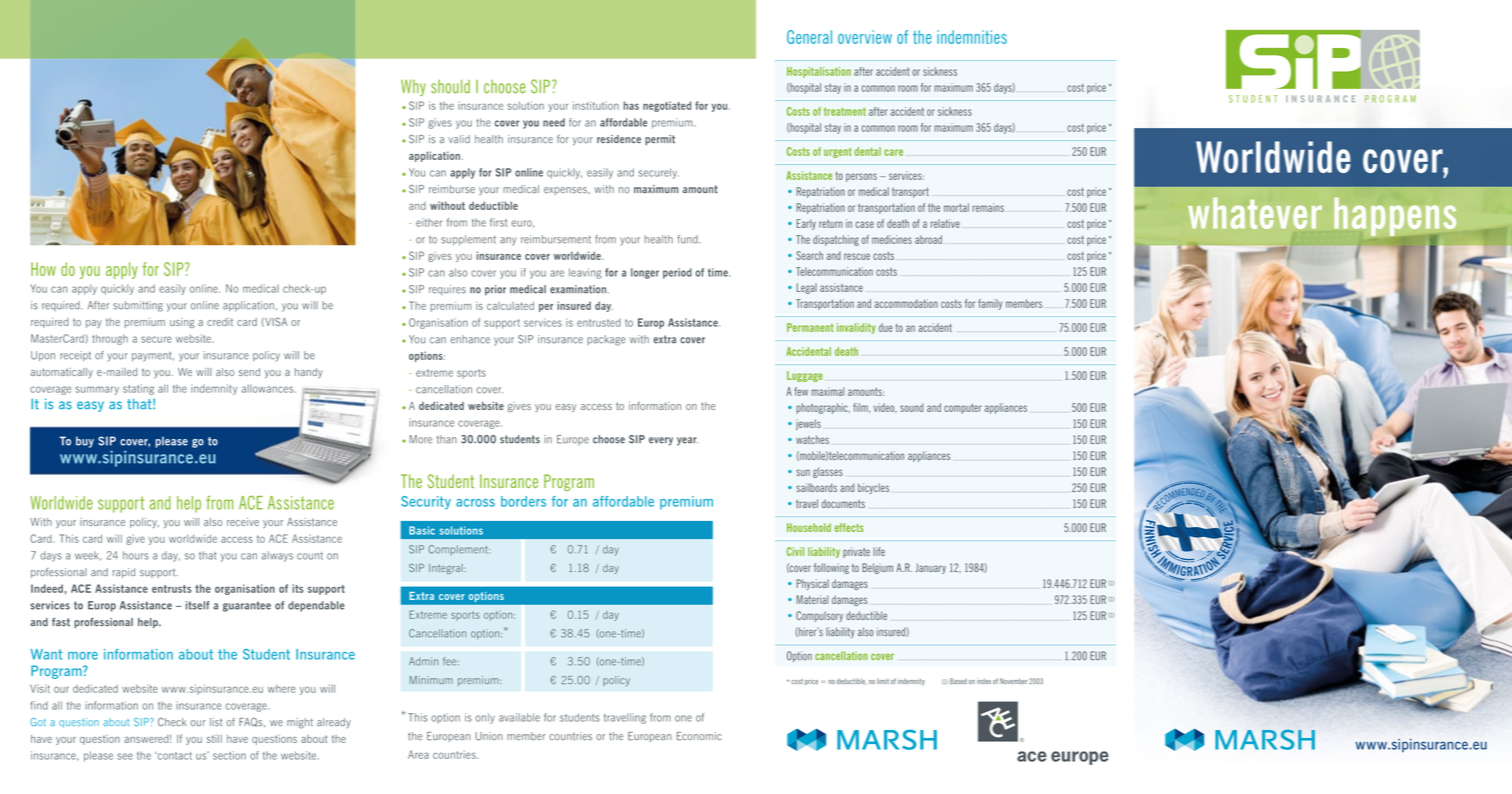 The height and width of the screenshot is (794, 1512). What do you see at coordinates (243, 522) in the screenshot?
I see `receive` at bounding box center [243, 522].
